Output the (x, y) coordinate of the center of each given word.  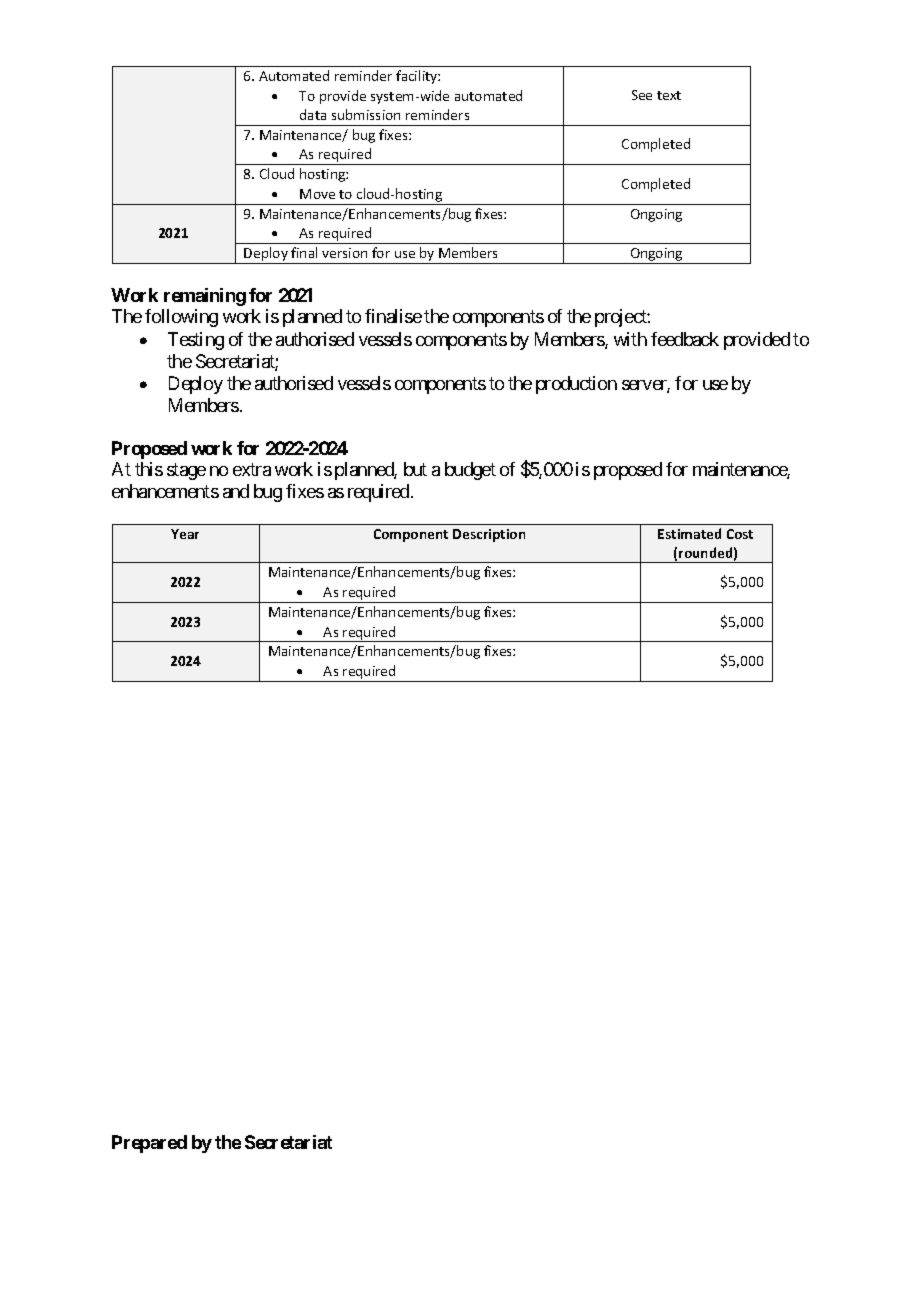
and (236, 491)
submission (366, 114)
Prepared (149, 1144)
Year (185, 534)
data (313, 114)
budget (470, 471)
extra (252, 470)
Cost (740, 534)
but (415, 469)
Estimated (689, 533)
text (669, 95)
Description (489, 535)
